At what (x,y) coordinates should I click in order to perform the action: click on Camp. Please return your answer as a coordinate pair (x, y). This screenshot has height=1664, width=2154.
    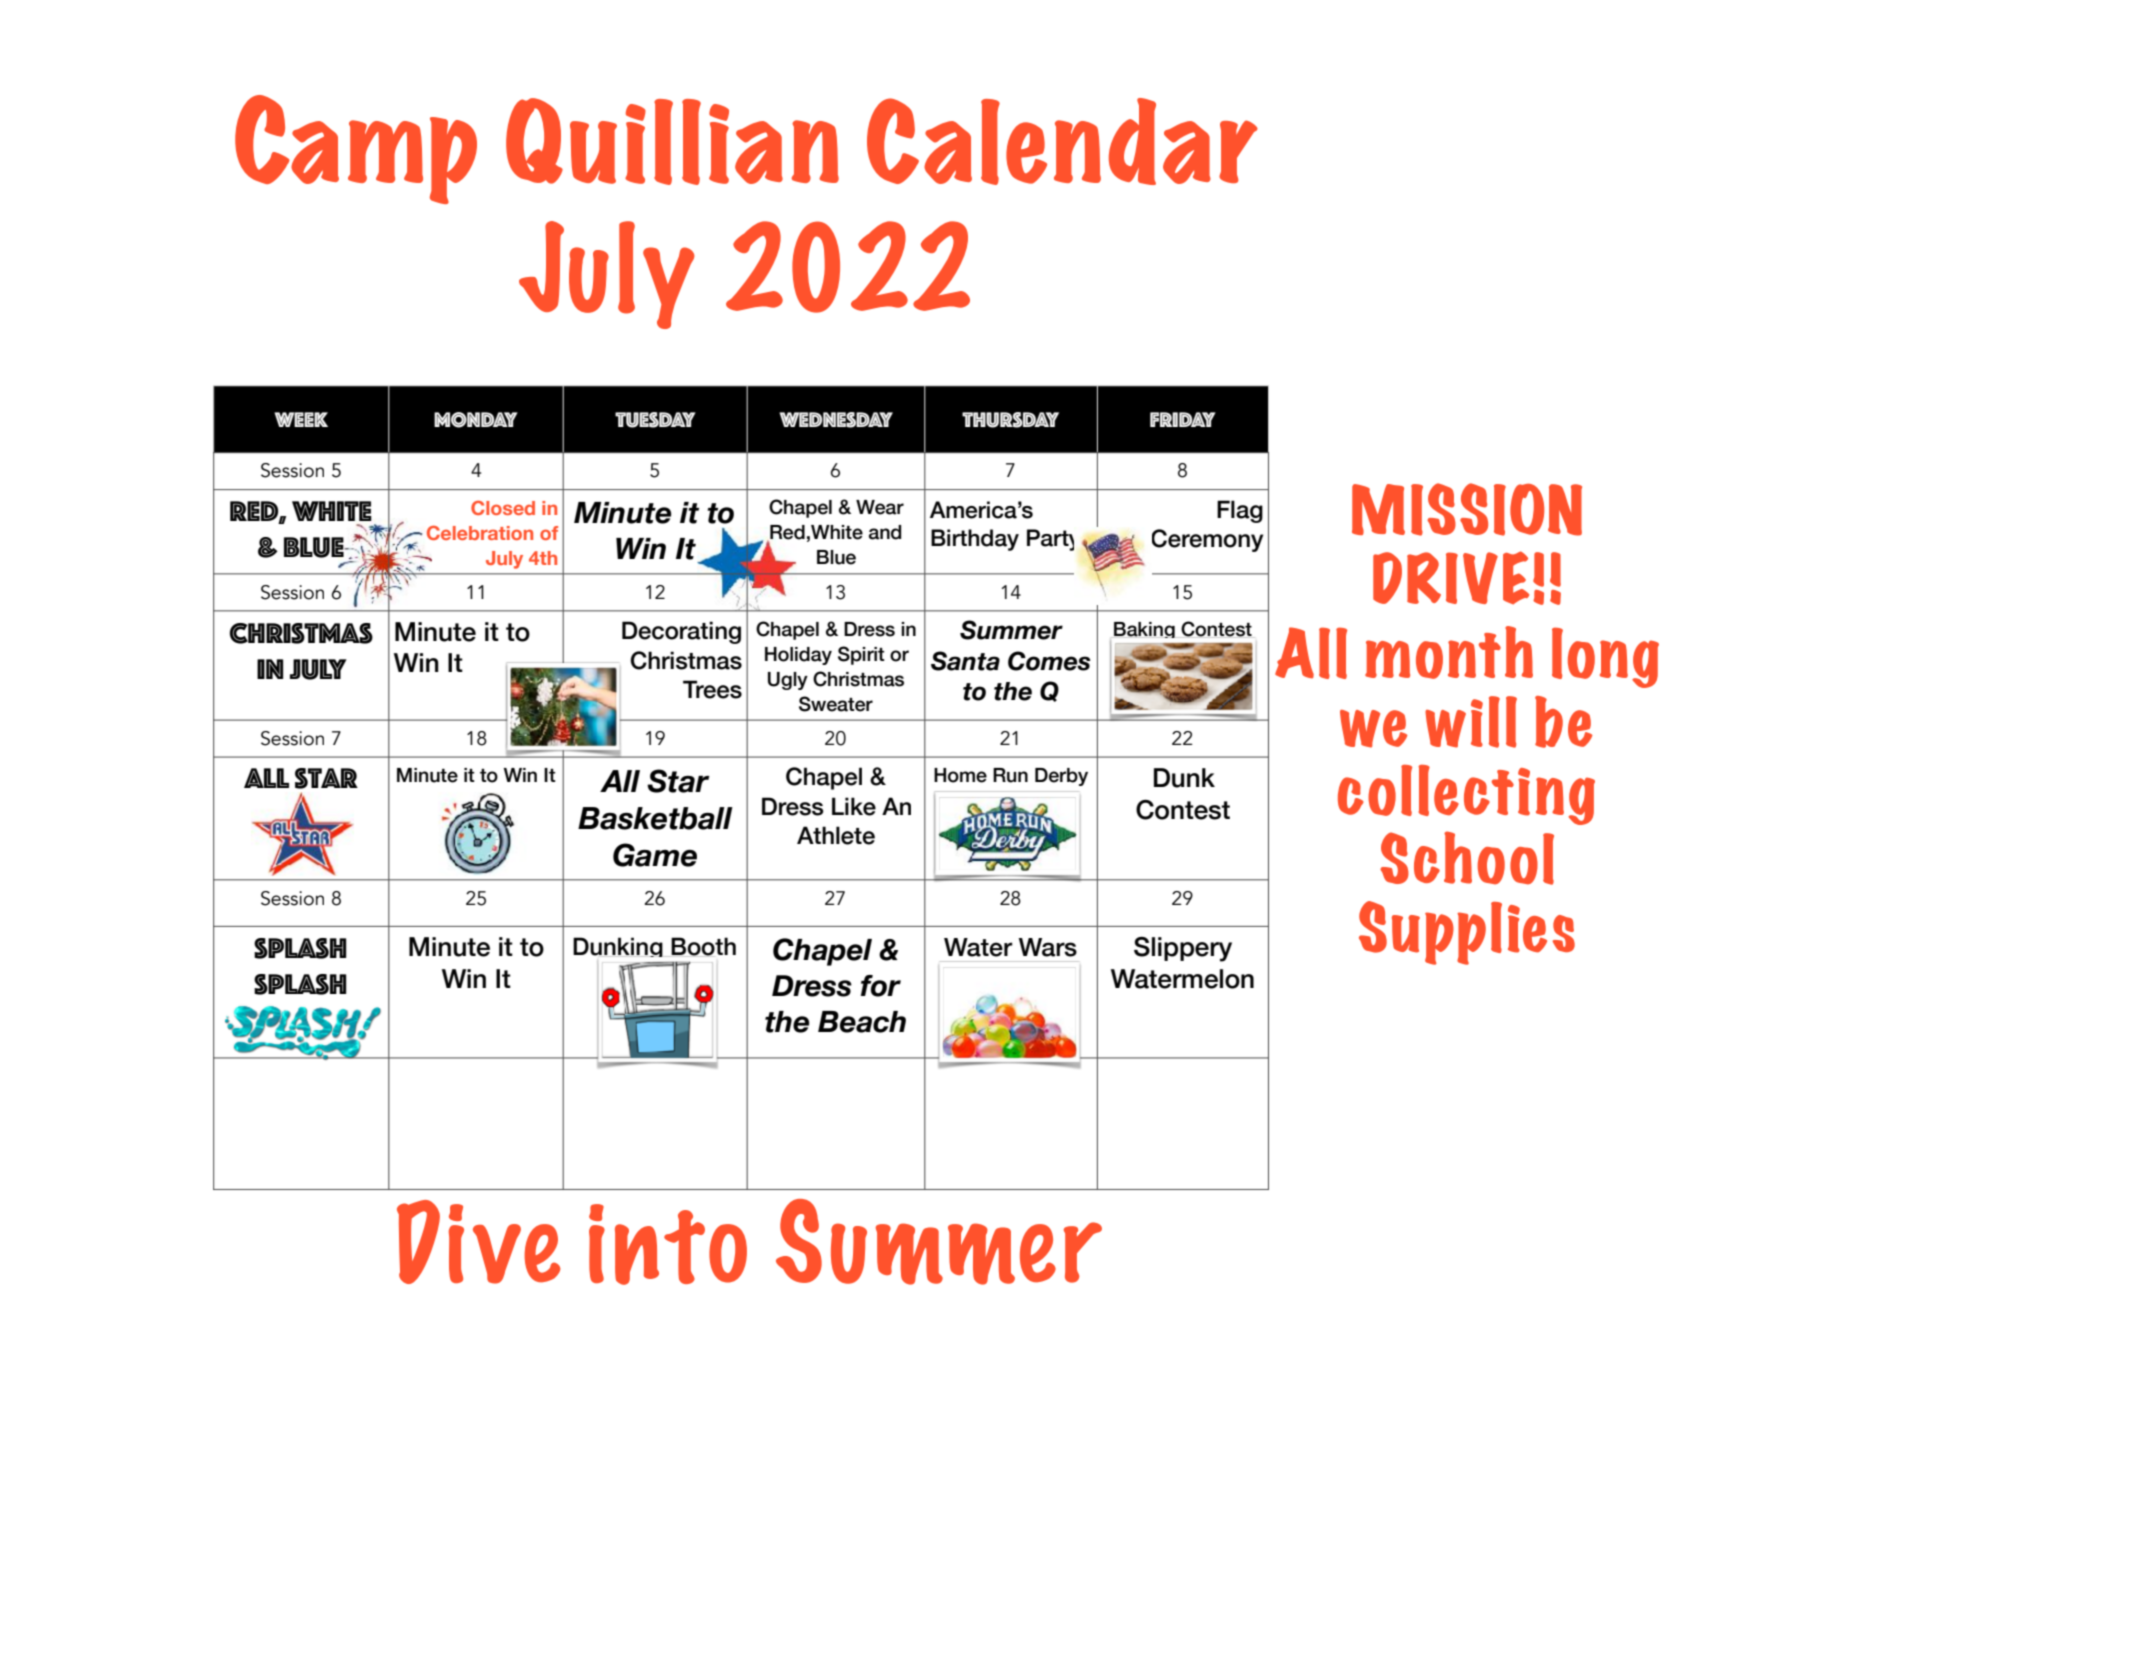
    Looking at the image, I should click on (356, 149).
